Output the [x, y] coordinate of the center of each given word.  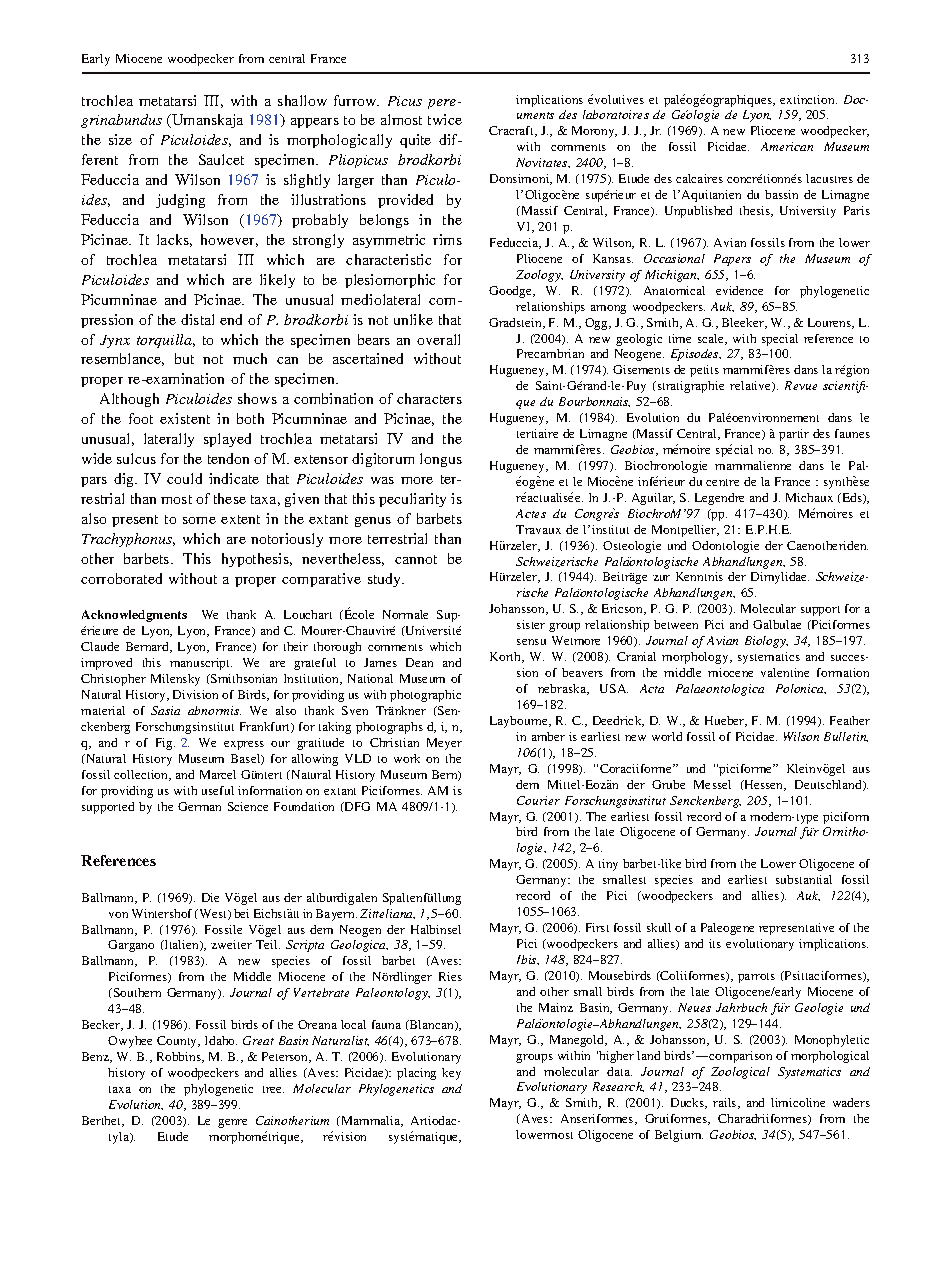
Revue [801, 385]
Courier [538, 800]
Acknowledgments [134, 616]
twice [445, 119]
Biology [766, 642]
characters [429, 398]
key [451, 1074]
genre [232, 1123]
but [184, 358]
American [787, 146]
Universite [432, 630]
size [120, 139]
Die [210, 897]
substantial [804, 879]
